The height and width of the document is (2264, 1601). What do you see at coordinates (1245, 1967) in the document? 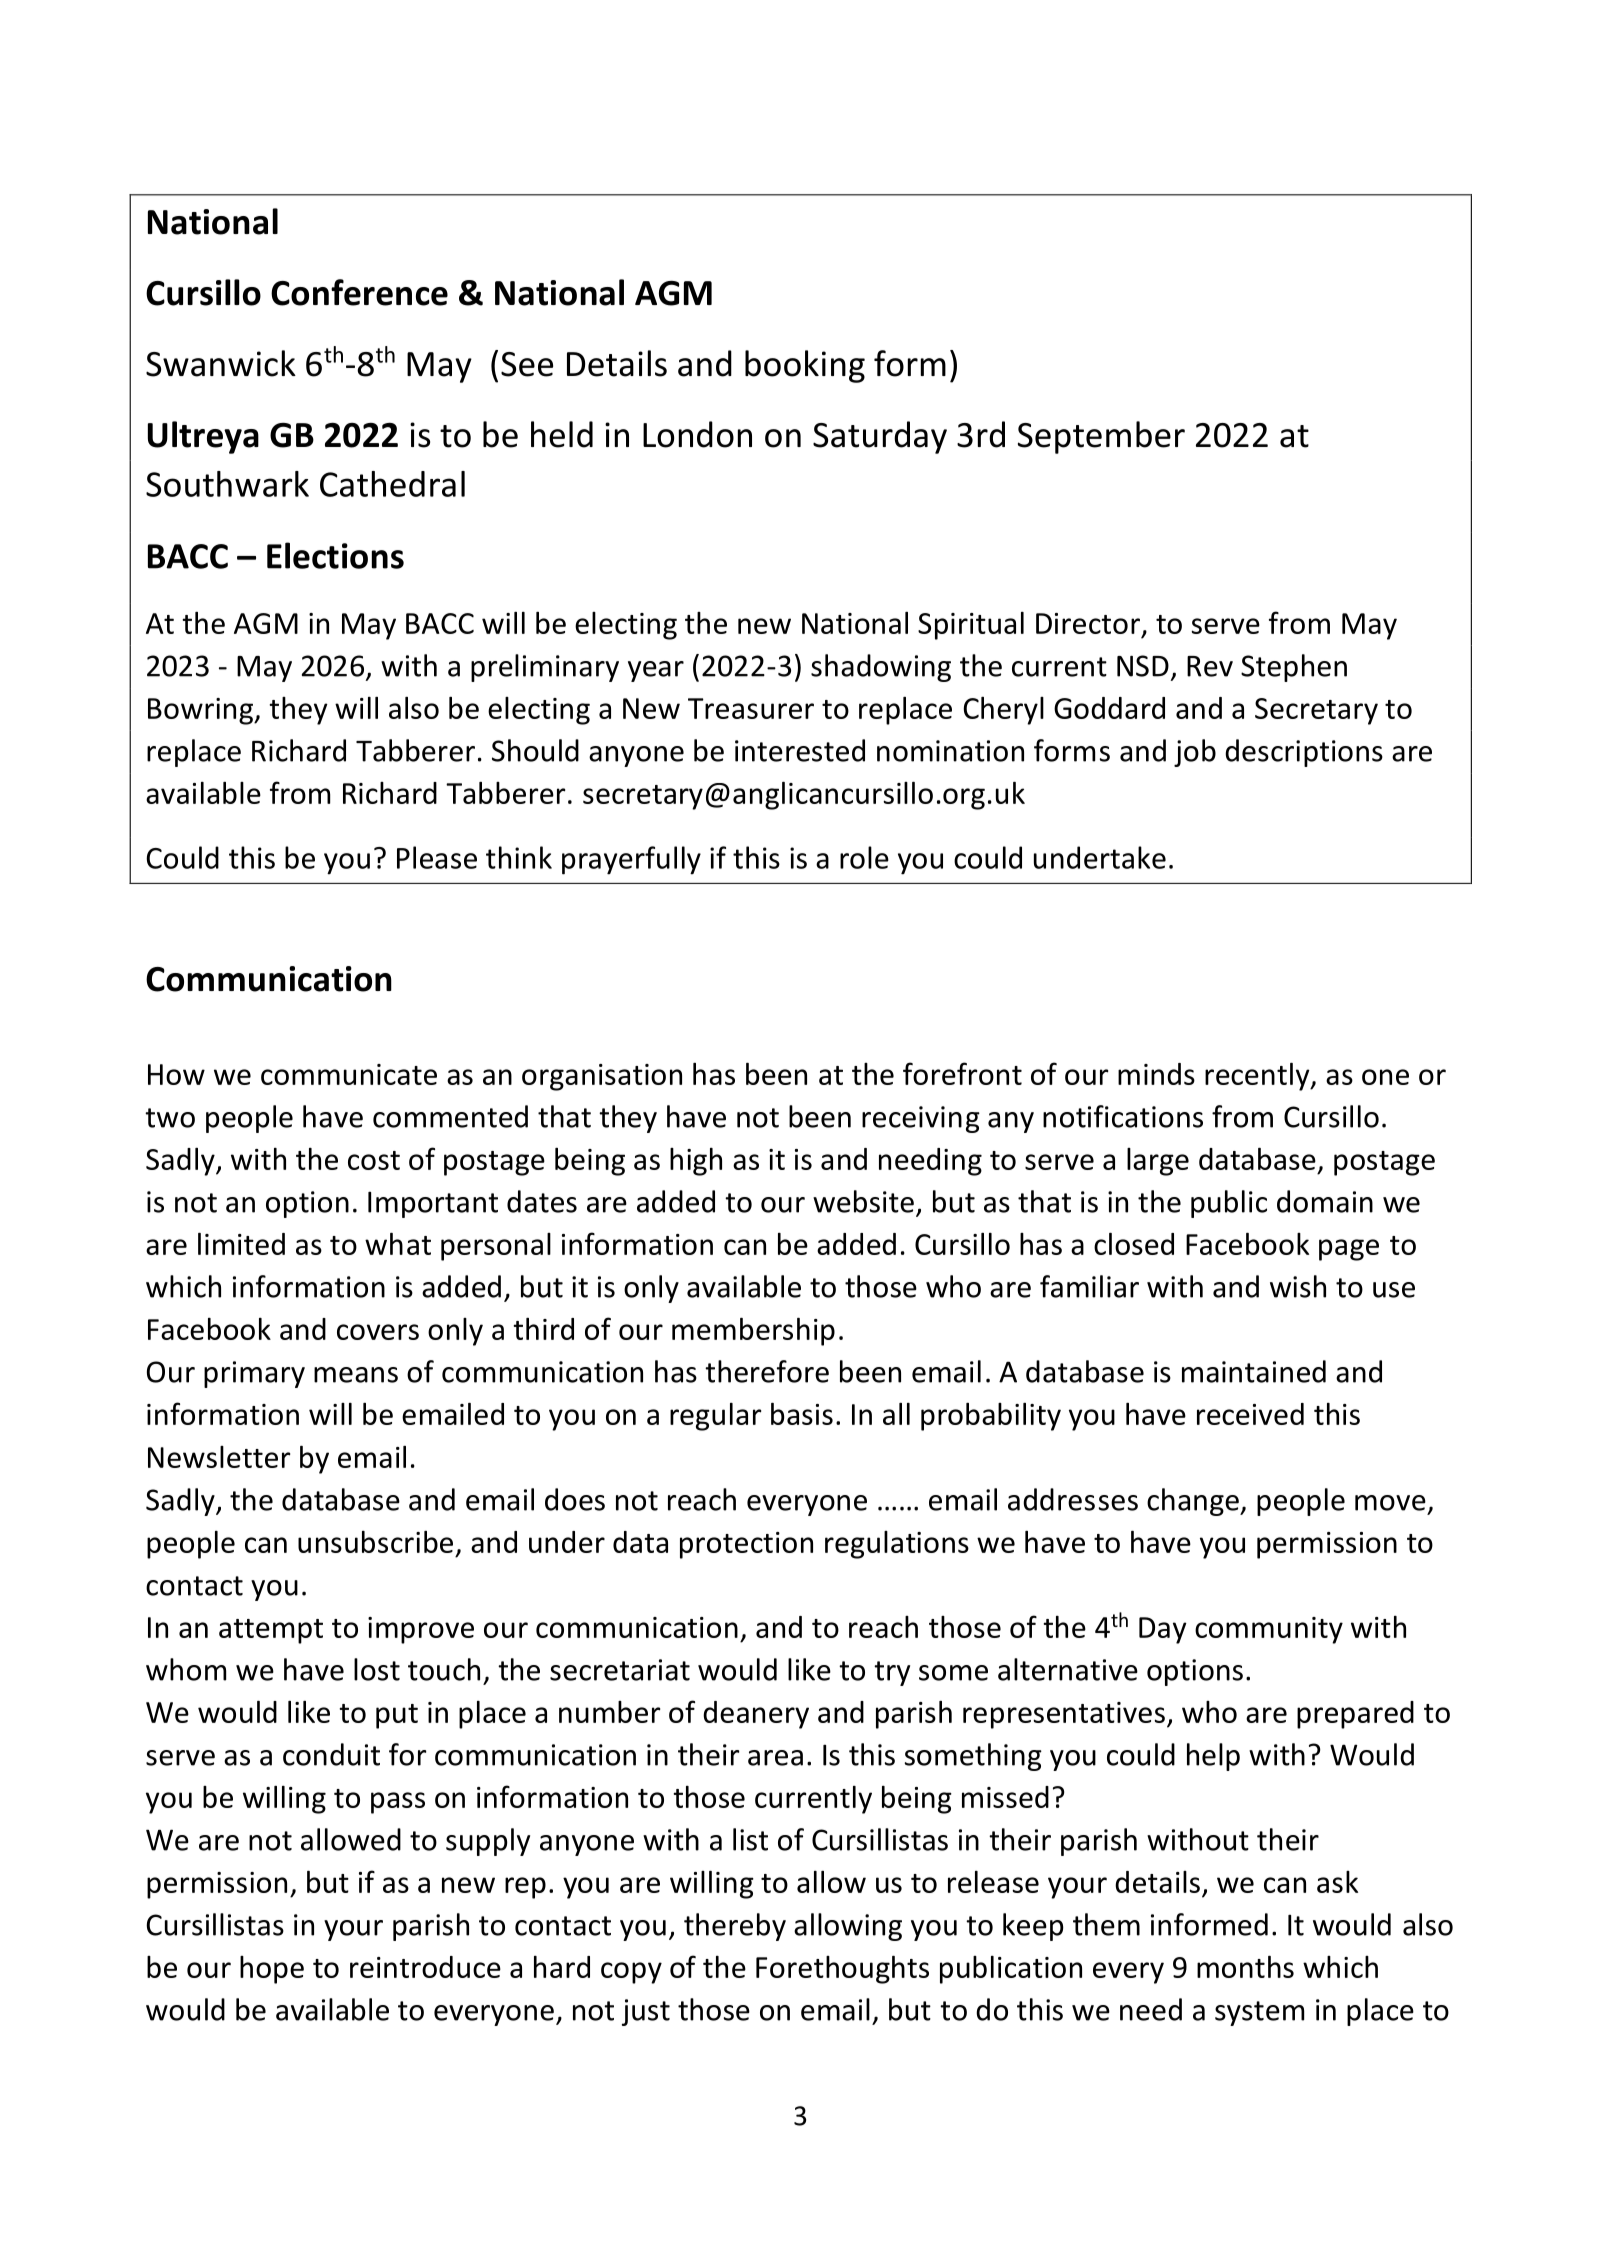
I see `months` at bounding box center [1245, 1967].
